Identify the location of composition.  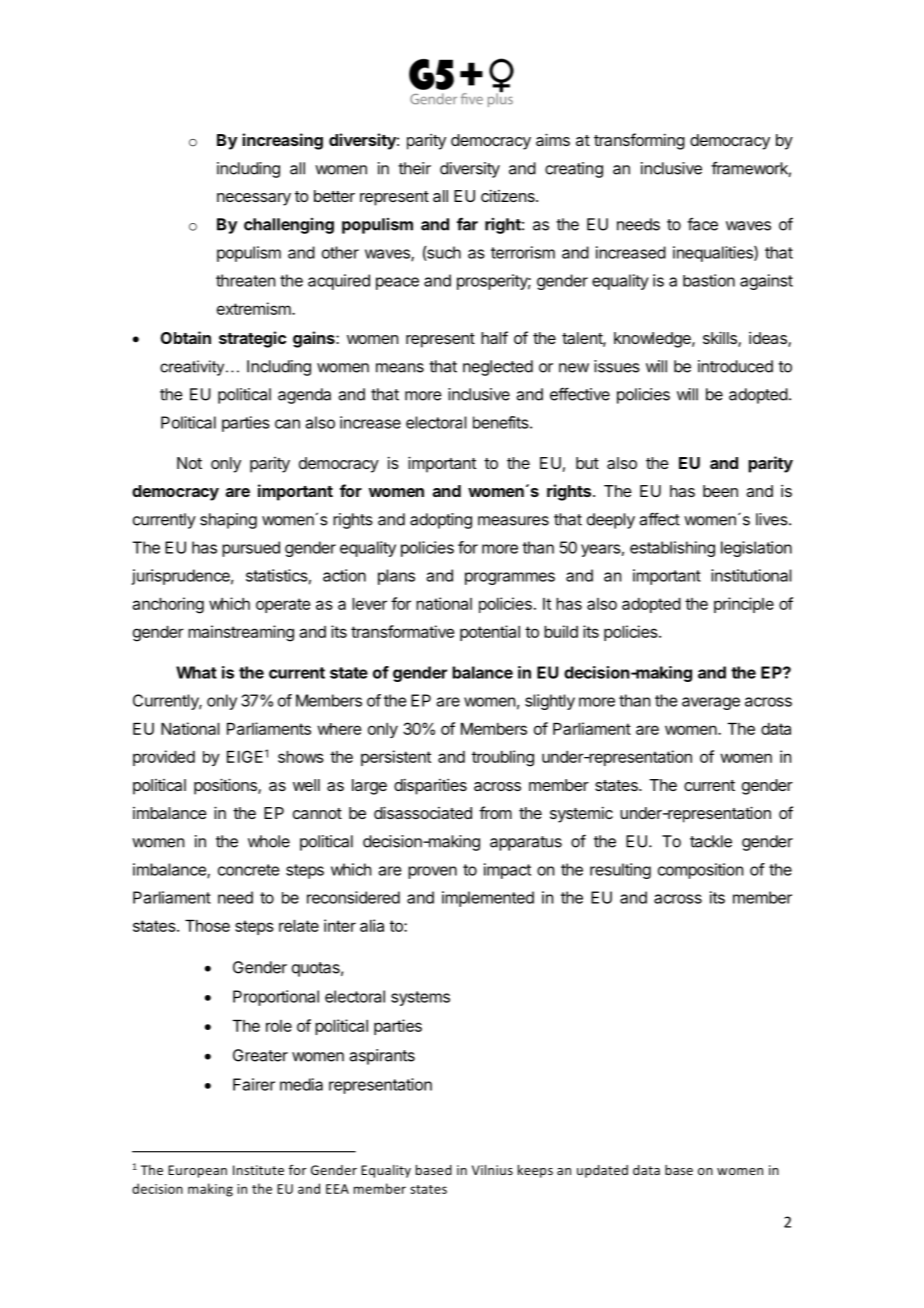
(700, 871).
